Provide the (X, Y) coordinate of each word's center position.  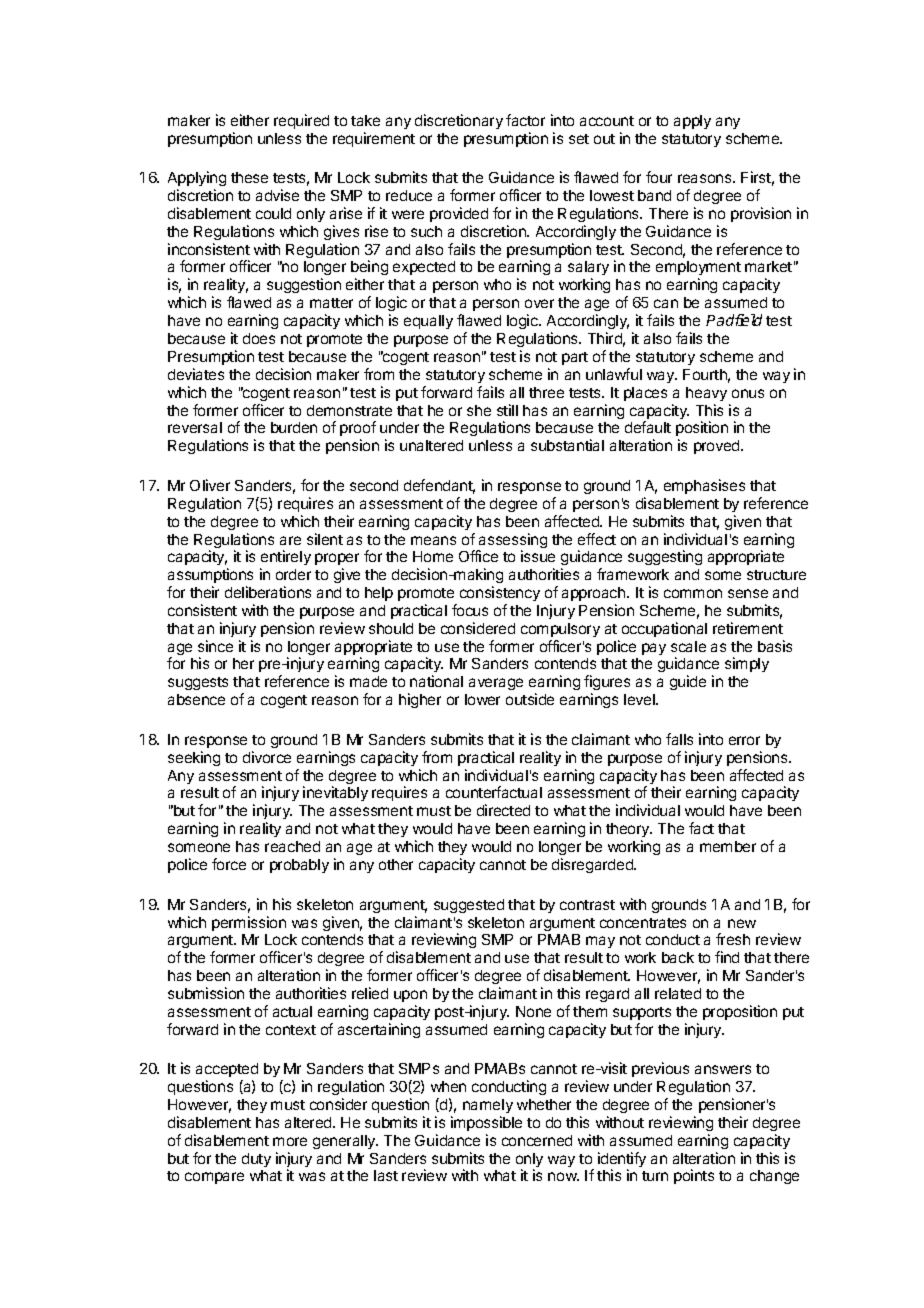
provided (459, 214)
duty (256, 1160)
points (694, 1176)
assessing (512, 542)
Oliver (210, 485)
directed (503, 810)
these (249, 177)
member (728, 846)
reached (292, 846)
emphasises (704, 486)
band (654, 195)
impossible (486, 1123)
